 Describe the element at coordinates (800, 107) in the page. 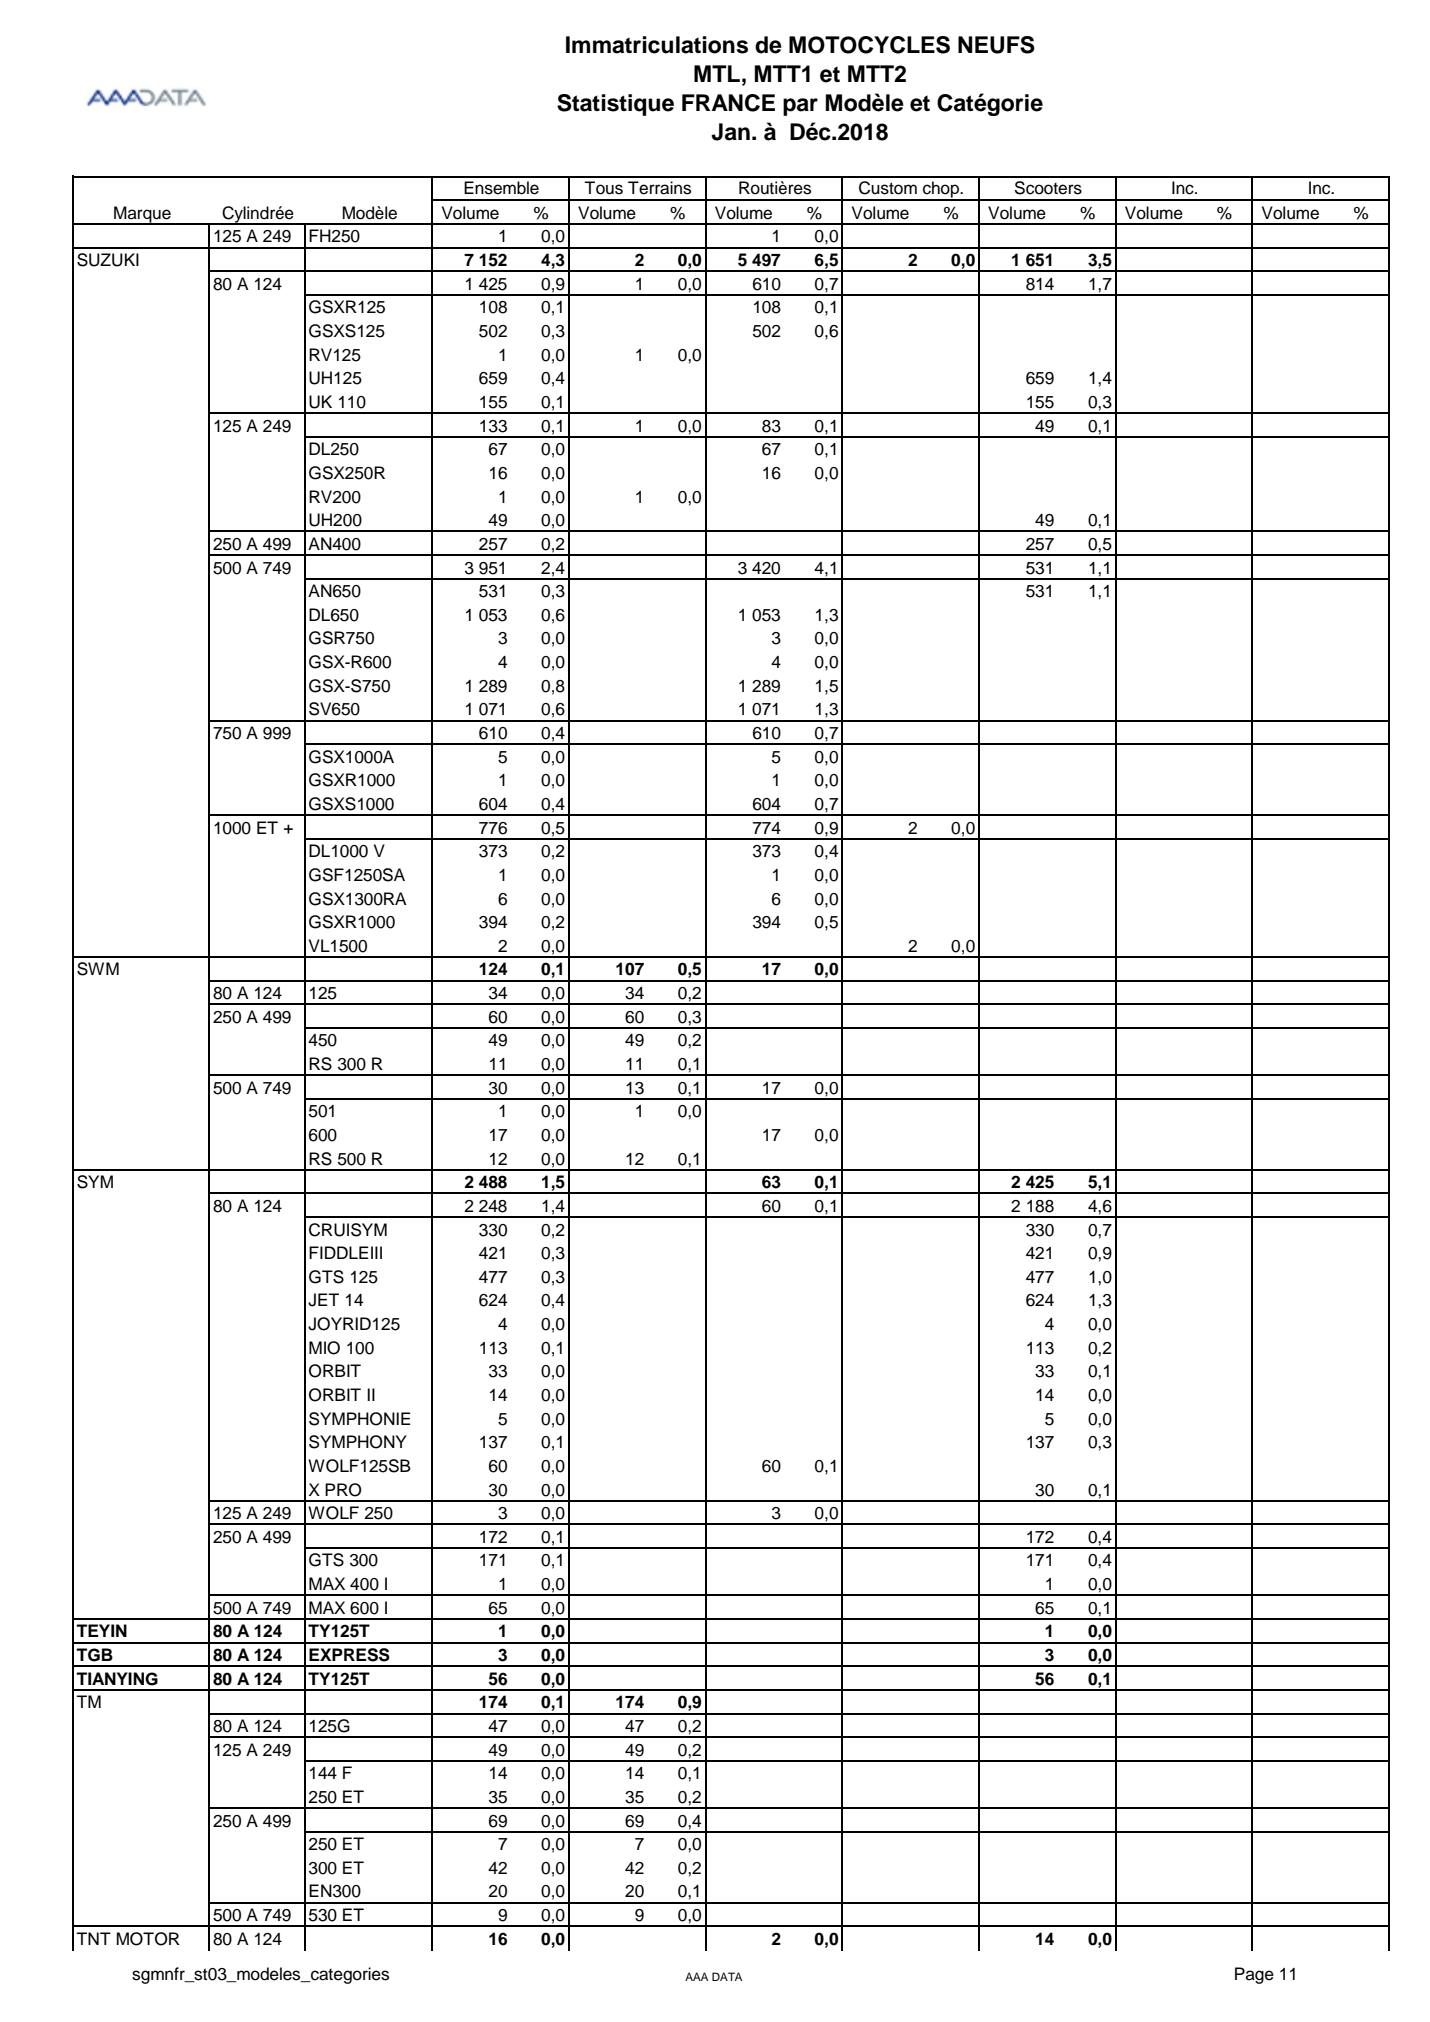

I see `par` at that location.
